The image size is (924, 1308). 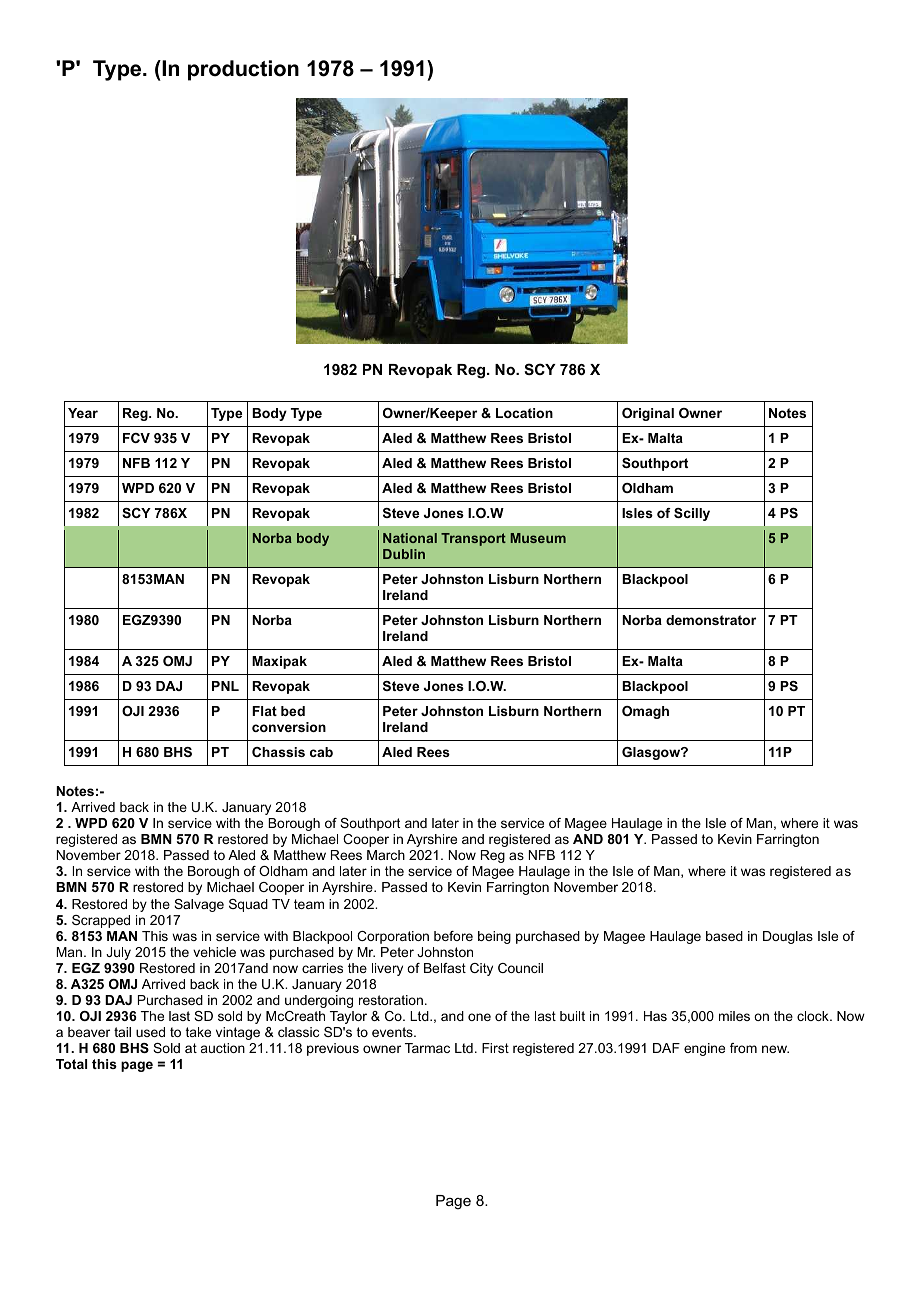 What do you see at coordinates (524, 413) in the screenshot?
I see `Location` at bounding box center [524, 413].
